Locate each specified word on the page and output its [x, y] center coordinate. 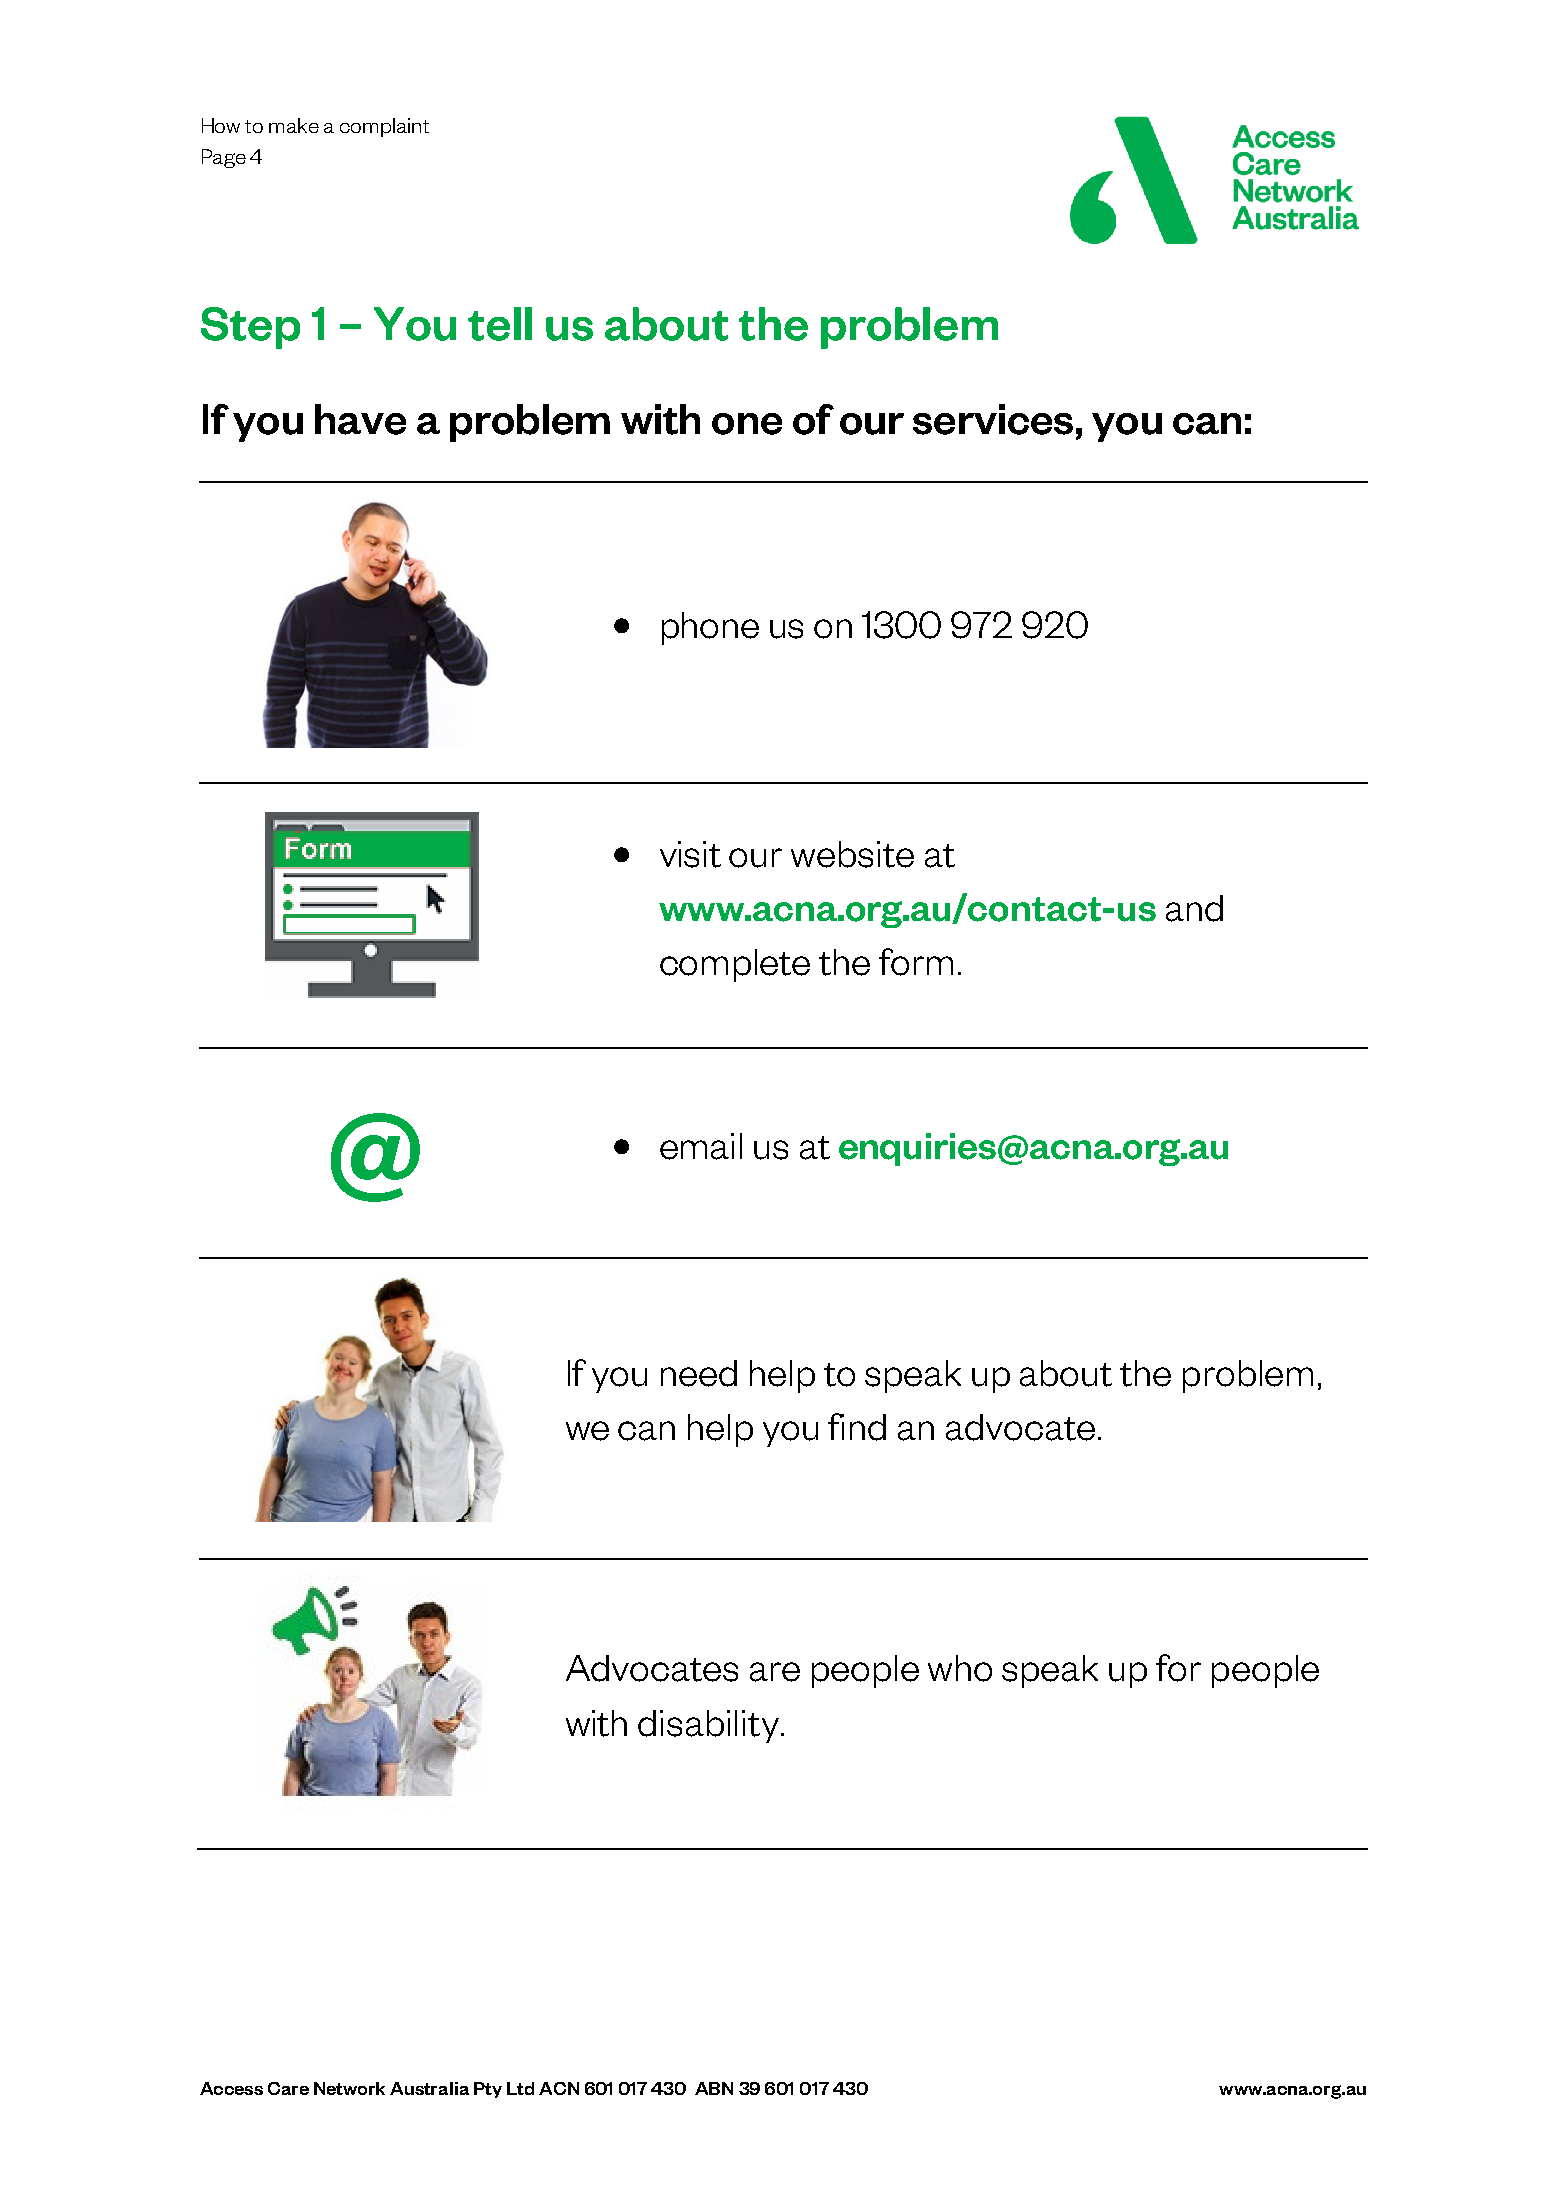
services [993, 419]
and [1194, 908]
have [360, 419]
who [960, 1668]
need [699, 1373]
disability [708, 1726]
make [294, 125]
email [701, 1146]
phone [710, 628]
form [916, 962]
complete [735, 965]
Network [349, 2088]
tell [500, 324]
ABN [714, 2088]
